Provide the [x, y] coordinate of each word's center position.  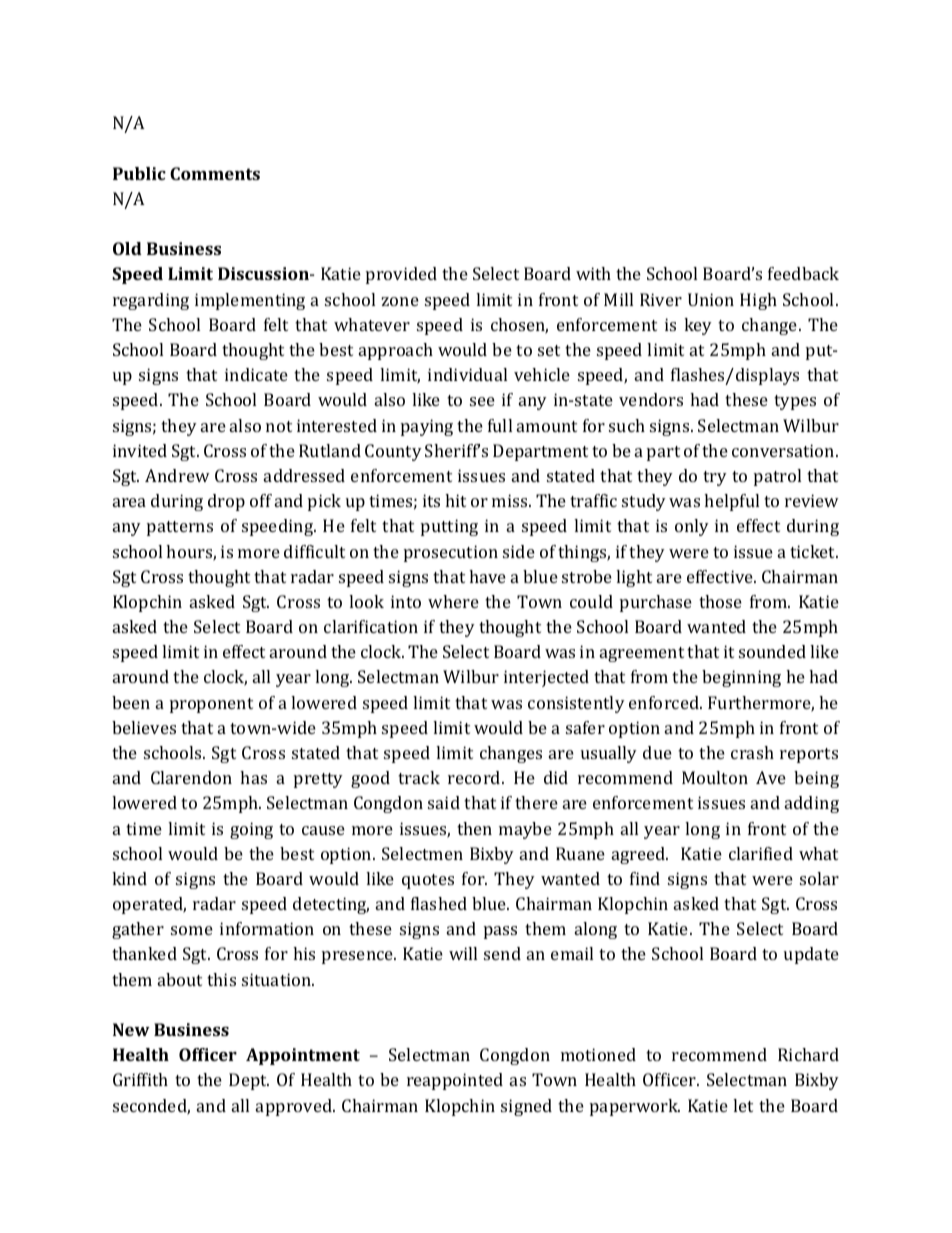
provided [401, 275]
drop [226, 502]
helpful [731, 502]
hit [455, 500]
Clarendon [191, 777]
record [475, 777]
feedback [803, 273]
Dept [249, 1081]
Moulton [715, 777]
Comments [215, 173]
